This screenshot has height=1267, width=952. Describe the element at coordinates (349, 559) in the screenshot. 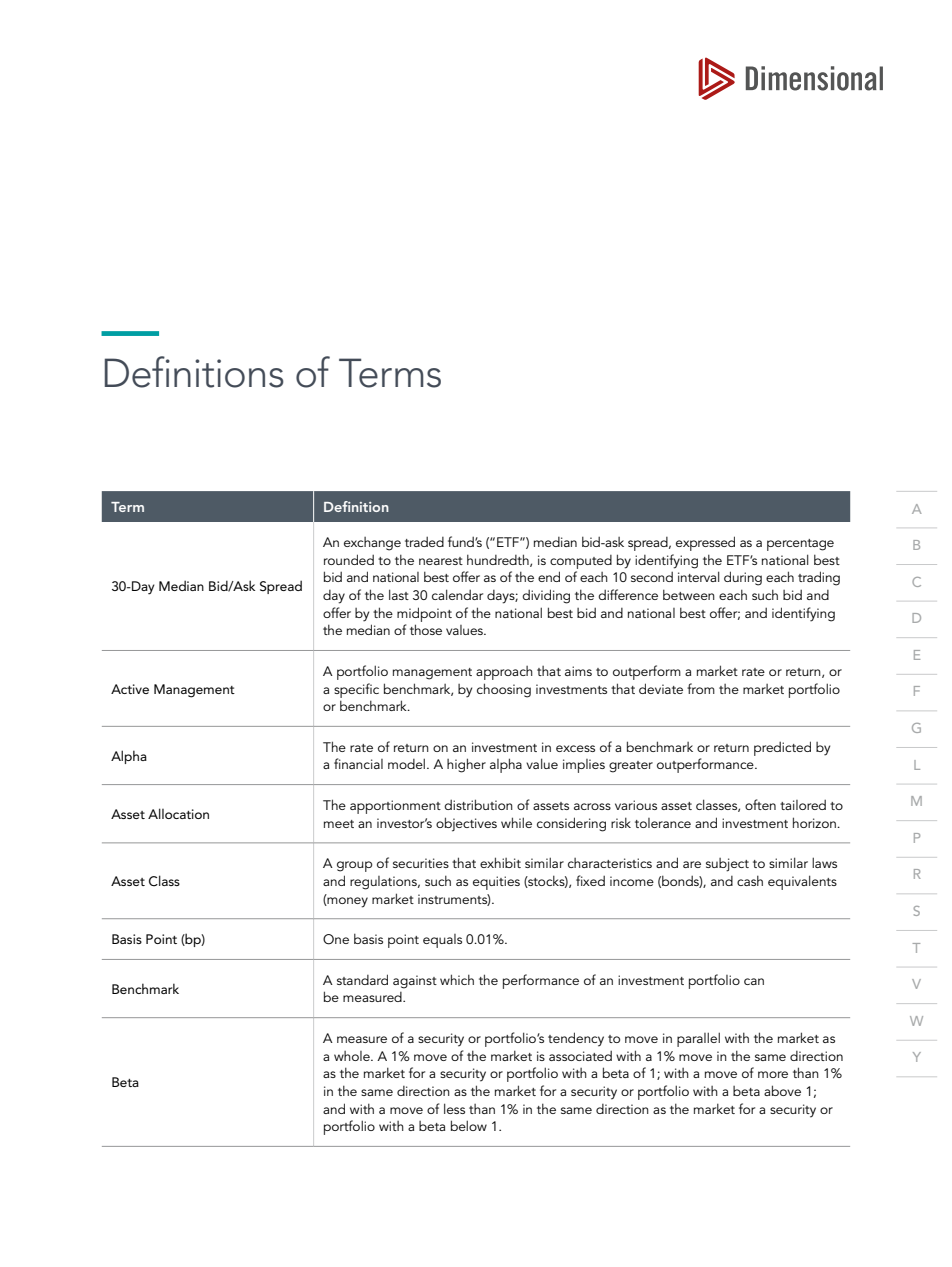

I see `rounded` at that location.
